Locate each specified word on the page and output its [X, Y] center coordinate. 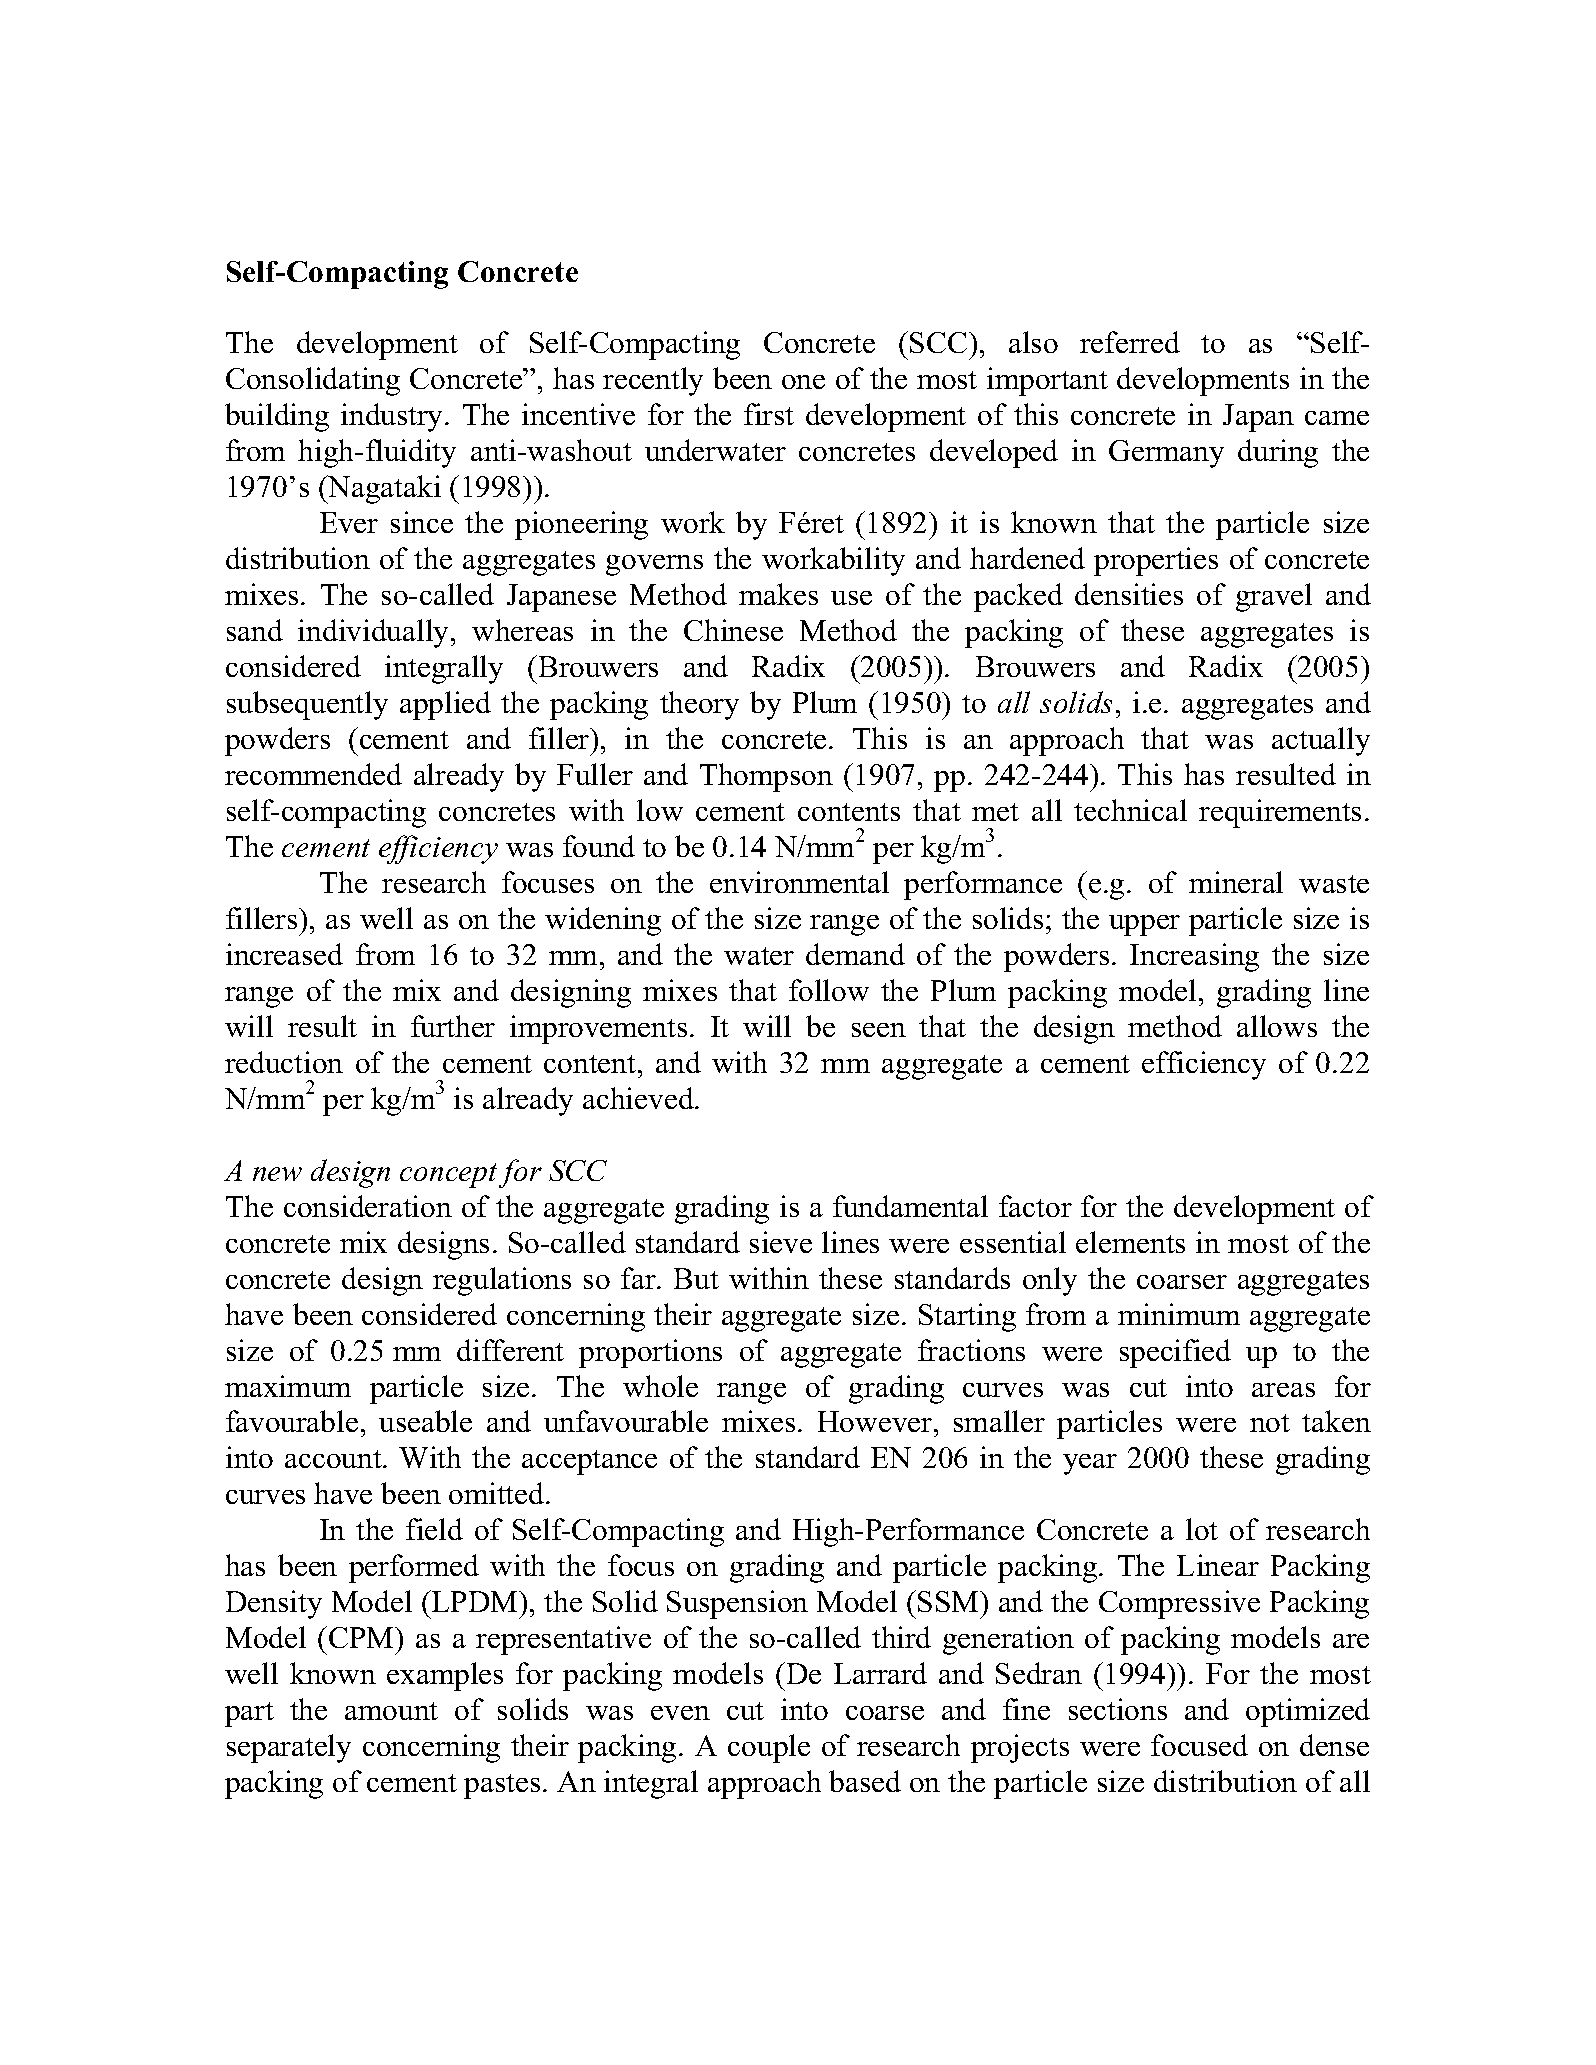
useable [425, 1421]
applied [445, 705]
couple [769, 1748]
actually [1321, 741]
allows [1277, 1026]
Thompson [766, 777]
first [769, 414]
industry [391, 417]
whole [660, 1386]
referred [1130, 342]
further [453, 1026]
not [1270, 1423]
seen [879, 1030]
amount [391, 1711]
